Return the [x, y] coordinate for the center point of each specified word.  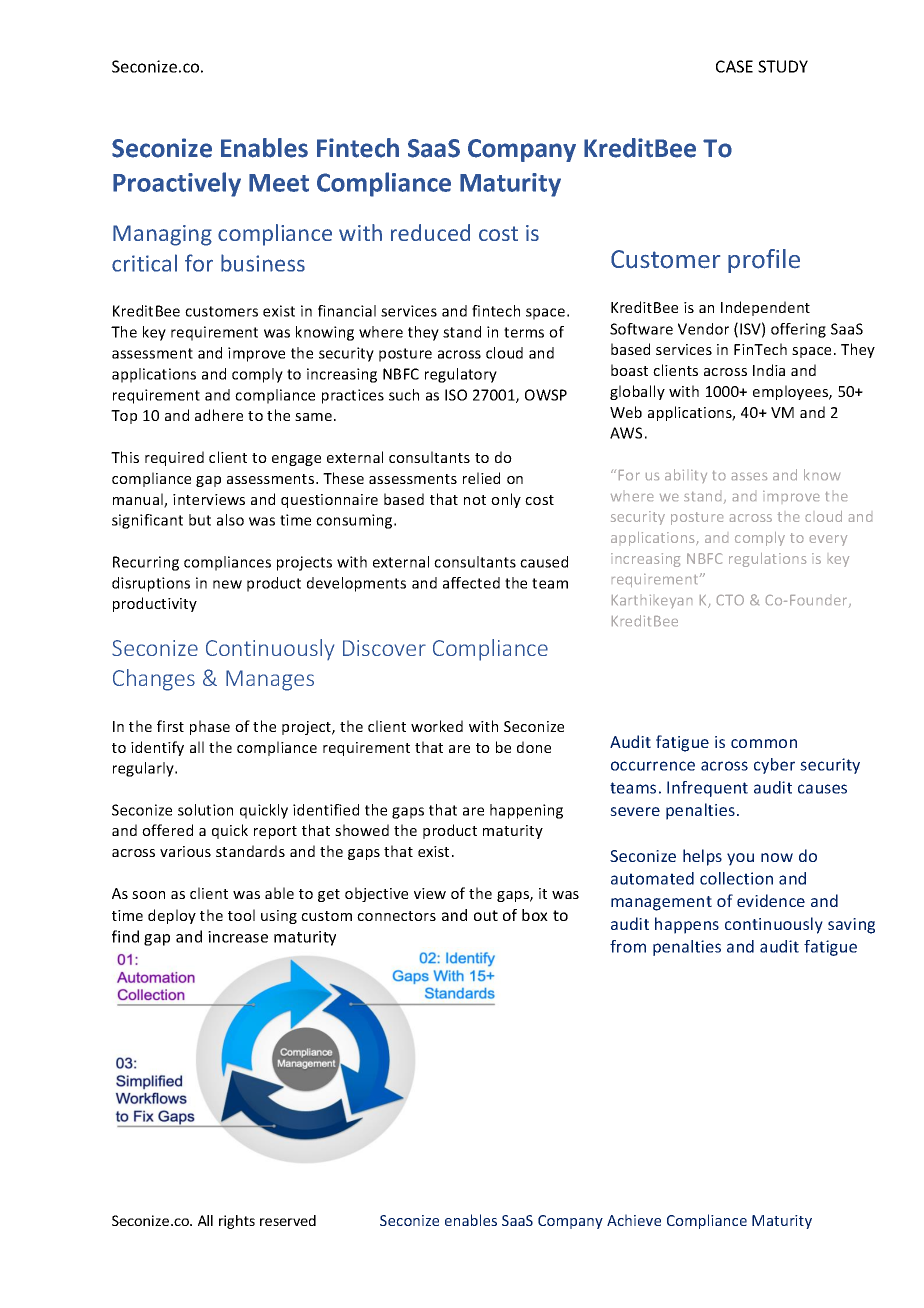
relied [481, 478]
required [174, 458]
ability [686, 476]
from [628, 946]
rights [237, 1222]
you [740, 859]
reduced [430, 232]
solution [205, 810]
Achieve [634, 1220]
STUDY [783, 66]
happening [526, 811]
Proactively [177, 184]
